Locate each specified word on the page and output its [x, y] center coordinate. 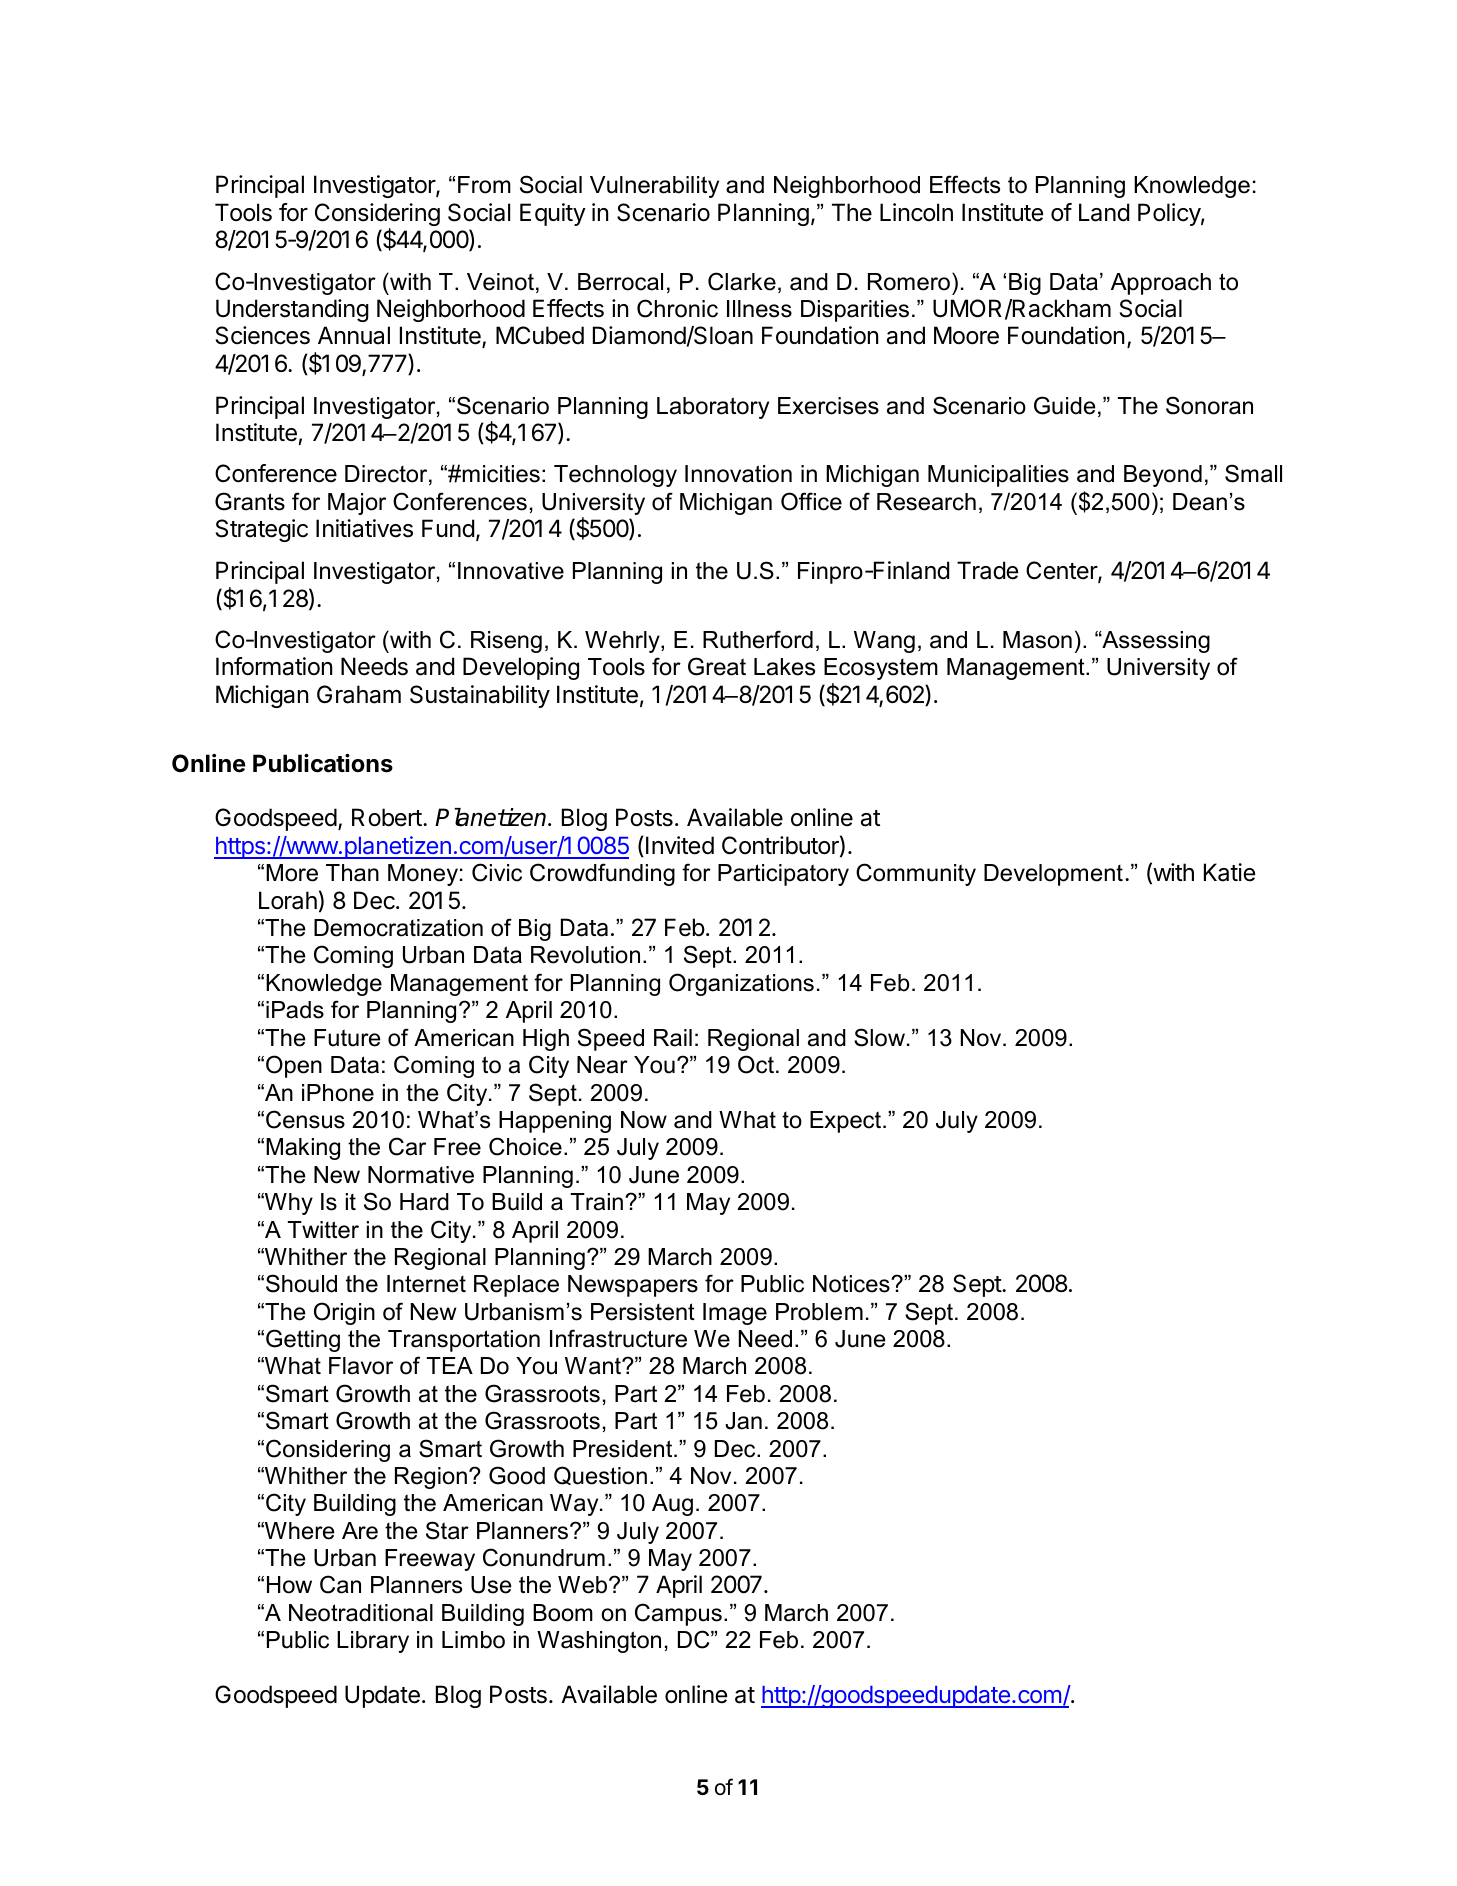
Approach [1161, 284]
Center [1062, 571]
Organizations [741, 984]
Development [1053, 875]
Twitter [323, 1230]
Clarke [742, 281]
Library [373, 1642]
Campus [678, 1614]
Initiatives [364, 528]
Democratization [398, 928]
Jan [743, 1421]
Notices [852, 1284]
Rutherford [758, 639]
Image [735, 1314]
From [484, 185]
